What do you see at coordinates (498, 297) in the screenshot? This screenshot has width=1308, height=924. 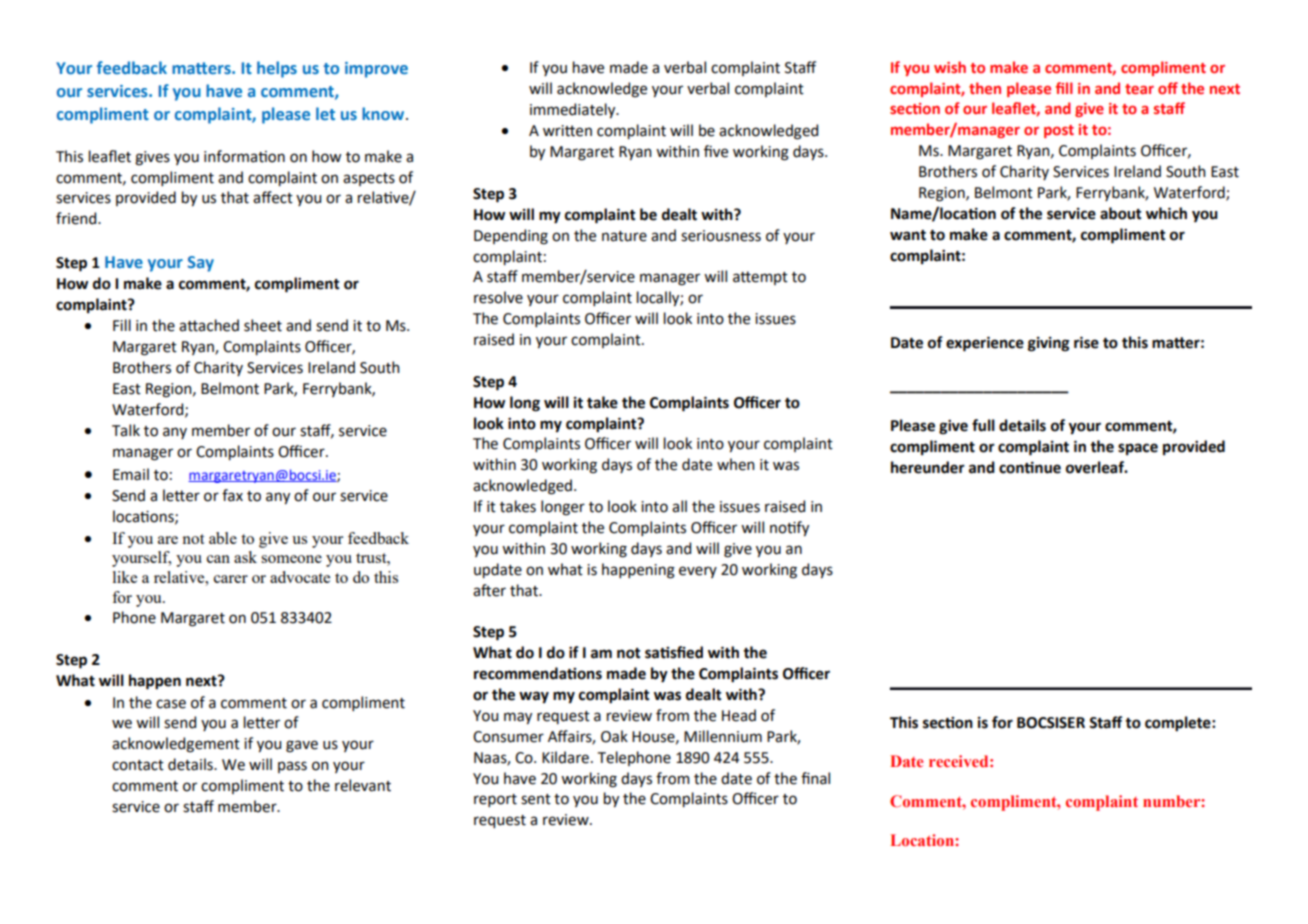 I see `resolve` at bounding box center [498, 297].
